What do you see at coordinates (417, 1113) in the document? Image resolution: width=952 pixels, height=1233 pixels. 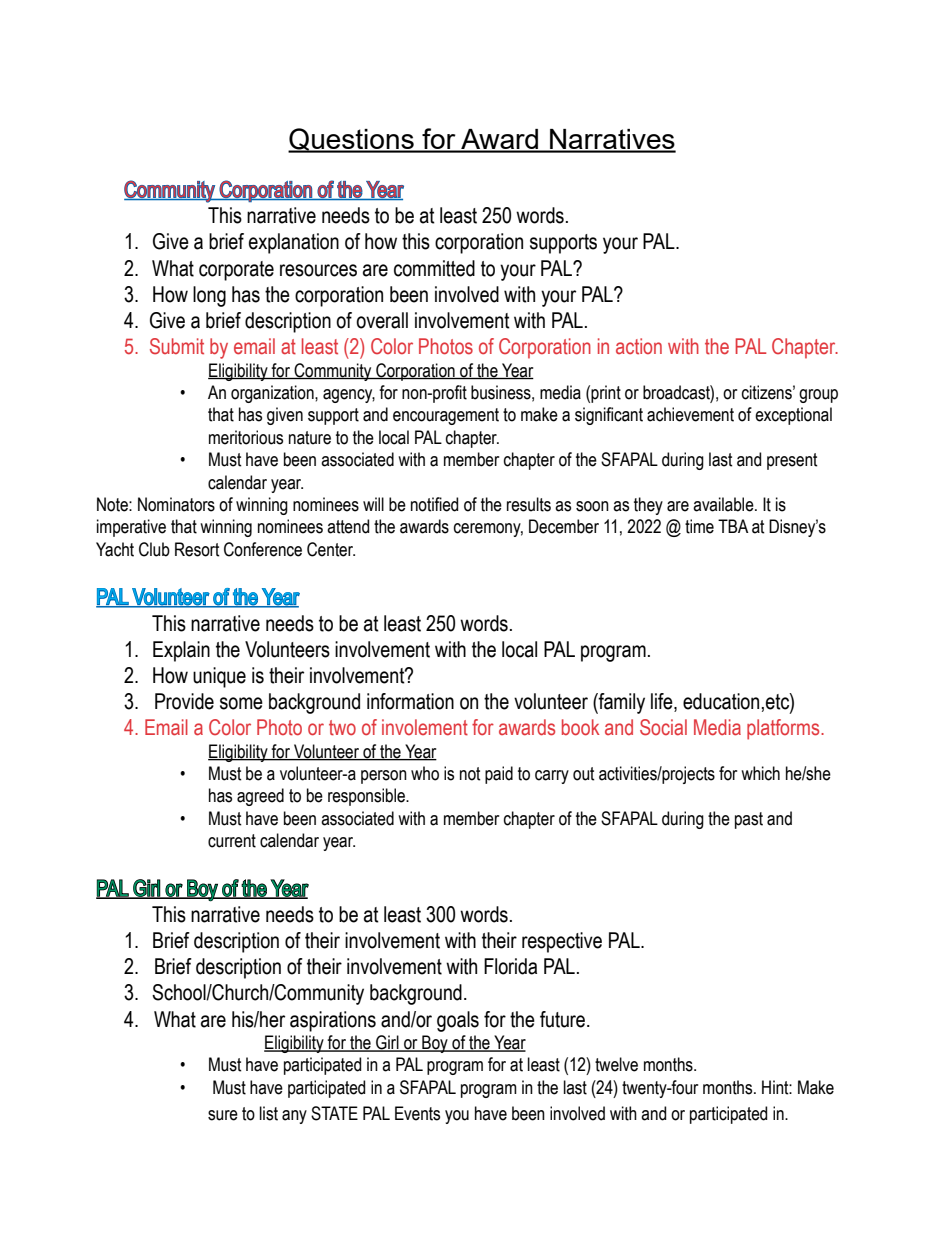 I see `Events` at bounding box center [417, 1113].
